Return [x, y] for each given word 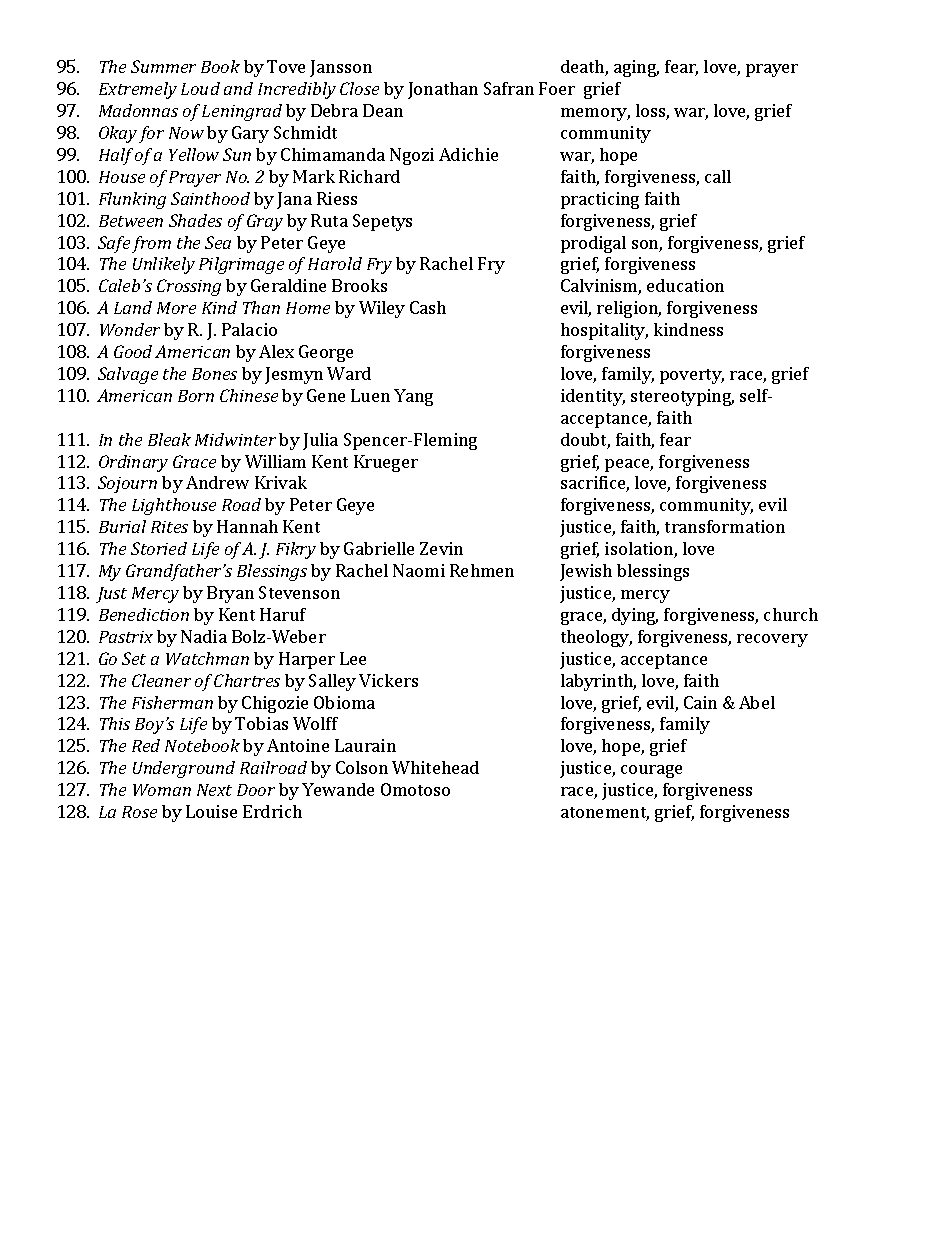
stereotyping [682, 397]
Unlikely [164, 265]
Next [214, 790]
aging [636, 68]
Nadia [204, 636]
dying [635, 616]
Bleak [169, 439]
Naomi [419, 570]
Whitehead [435, 767]
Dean [383, 110]
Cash [428, 307]
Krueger [386, 463]
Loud [200, 88]
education [685, 285]
